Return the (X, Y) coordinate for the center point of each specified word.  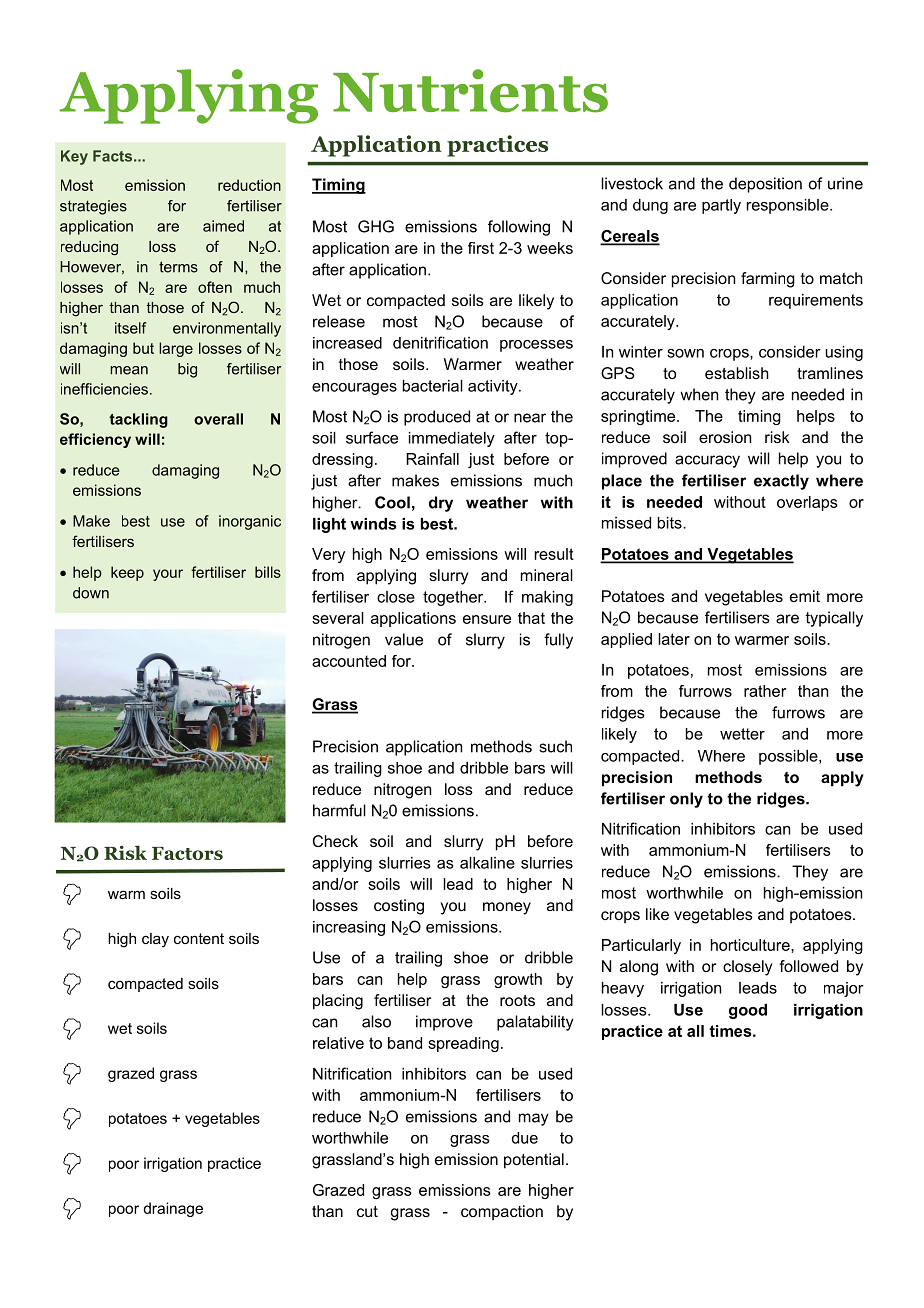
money (507, 908)
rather (765, 691)
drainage (173, 1209)
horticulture (751, 945)
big (187, 370)
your (168, 575)
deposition (765, 185)
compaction (502, 1212)
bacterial (433, 386)
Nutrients (470, 91)
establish (737, 373)
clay (155, 940)
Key (74, 157)
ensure (487, 619)
